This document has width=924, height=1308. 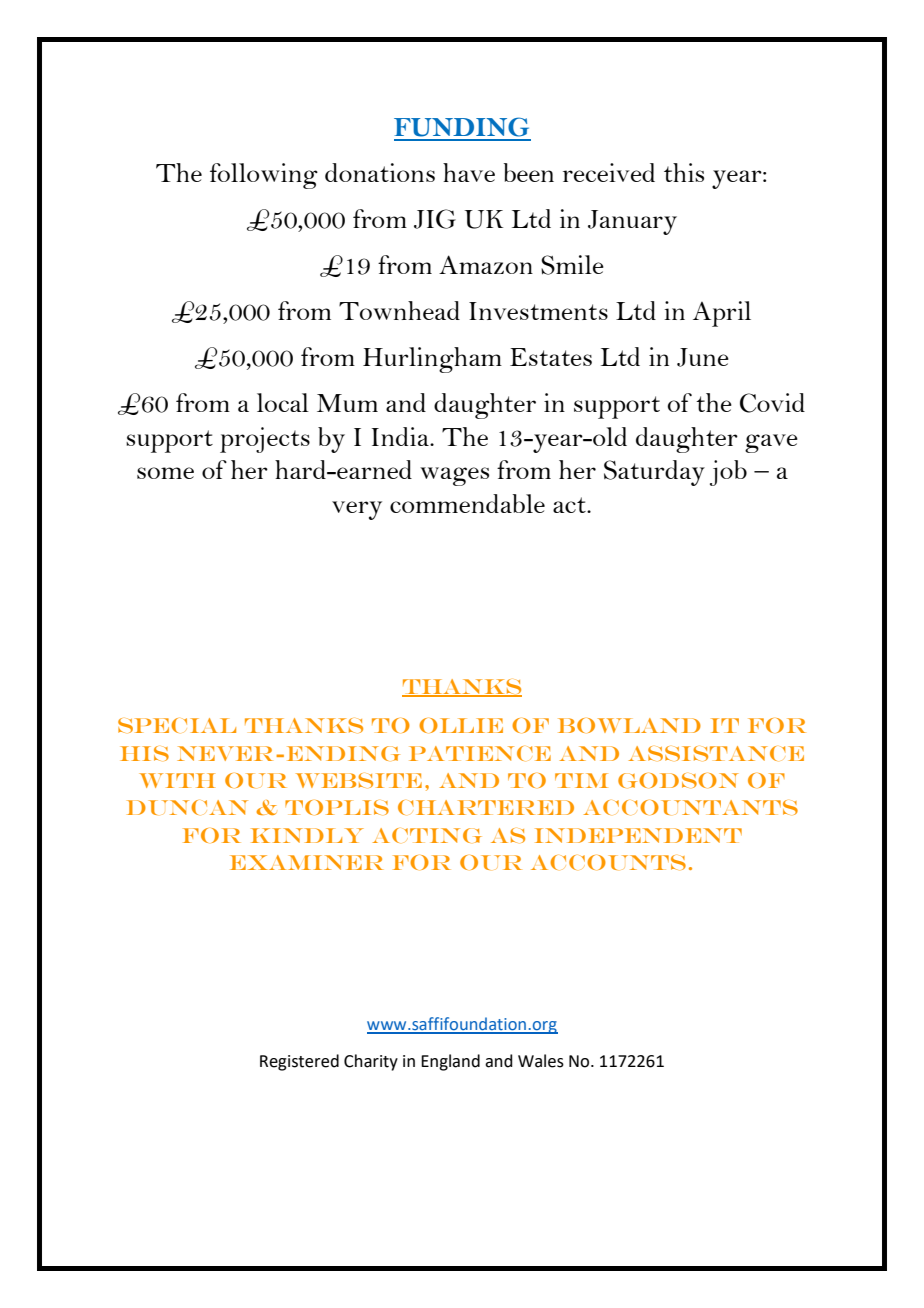 I want to click on following, so click(x=264, y=176).
